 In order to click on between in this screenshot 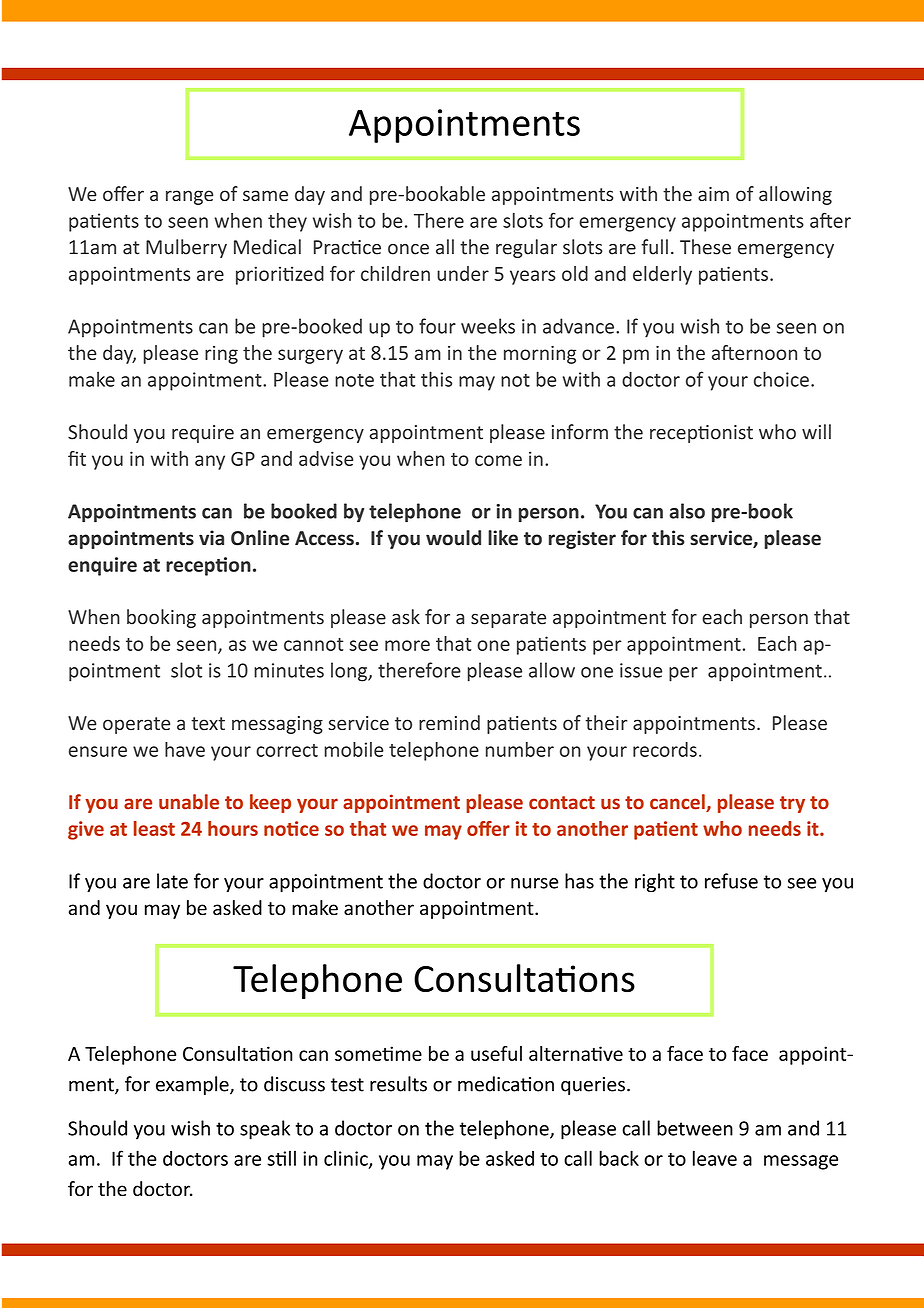, I will do `click(695, 1128)`.
